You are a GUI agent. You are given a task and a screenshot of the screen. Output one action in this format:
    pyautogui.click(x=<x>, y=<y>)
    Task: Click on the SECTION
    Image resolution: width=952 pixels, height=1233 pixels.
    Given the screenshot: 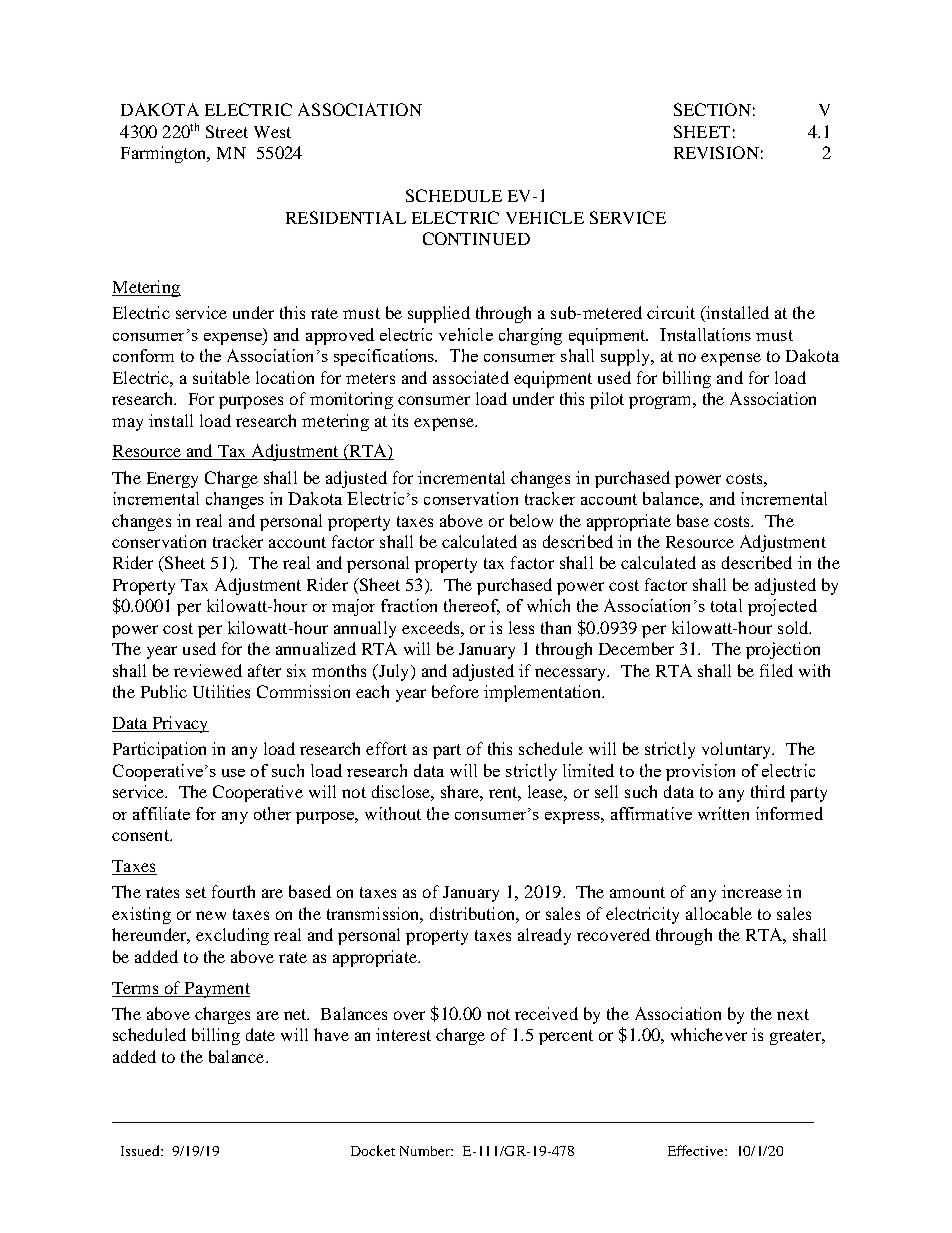 What is the action you would take?
    pyautogui.click(x=712, y=109)
